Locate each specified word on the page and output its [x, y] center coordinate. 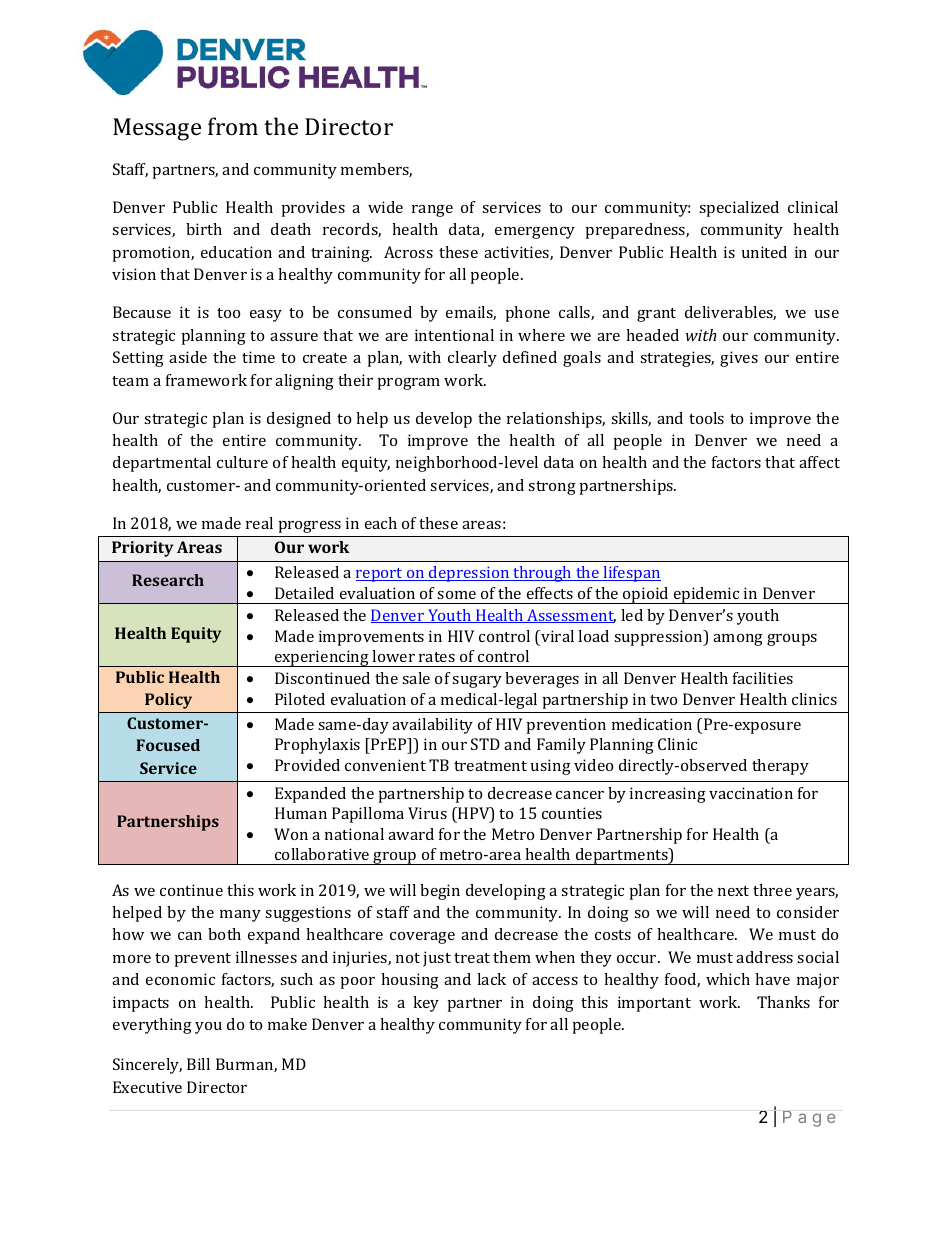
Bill [198, 1064]
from [233, 126]
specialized [739, 209]
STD [485, 744]
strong [552, 488]
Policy [168, 701]
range [432, 211]
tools [706, 418]
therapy [780, 767]
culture [242, 462]
